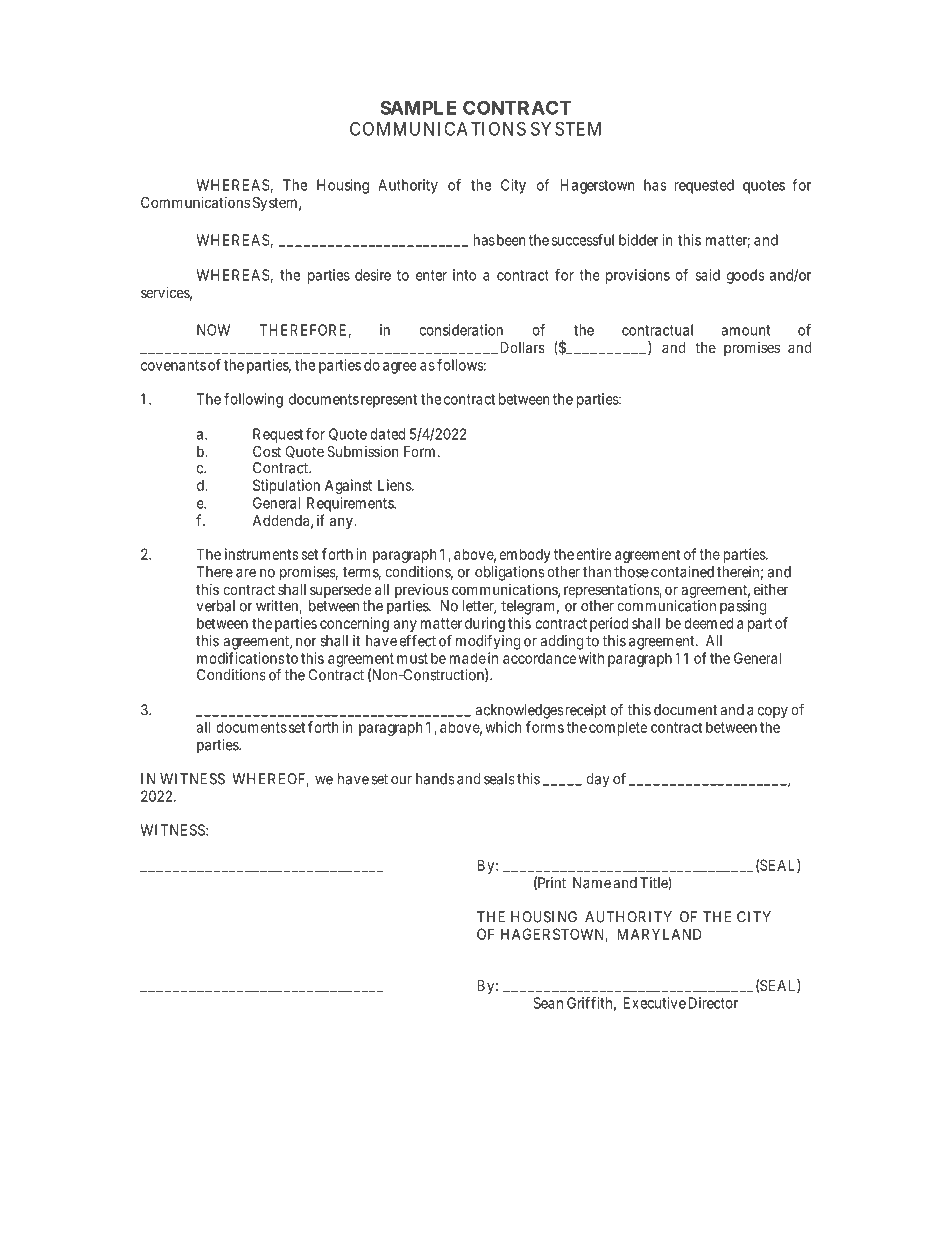 This screenshot has height=1233, width=952. What do you see at coordinates (639, 240) in the screenshot?
I see `bidder` at bounding box center [639, 240].
